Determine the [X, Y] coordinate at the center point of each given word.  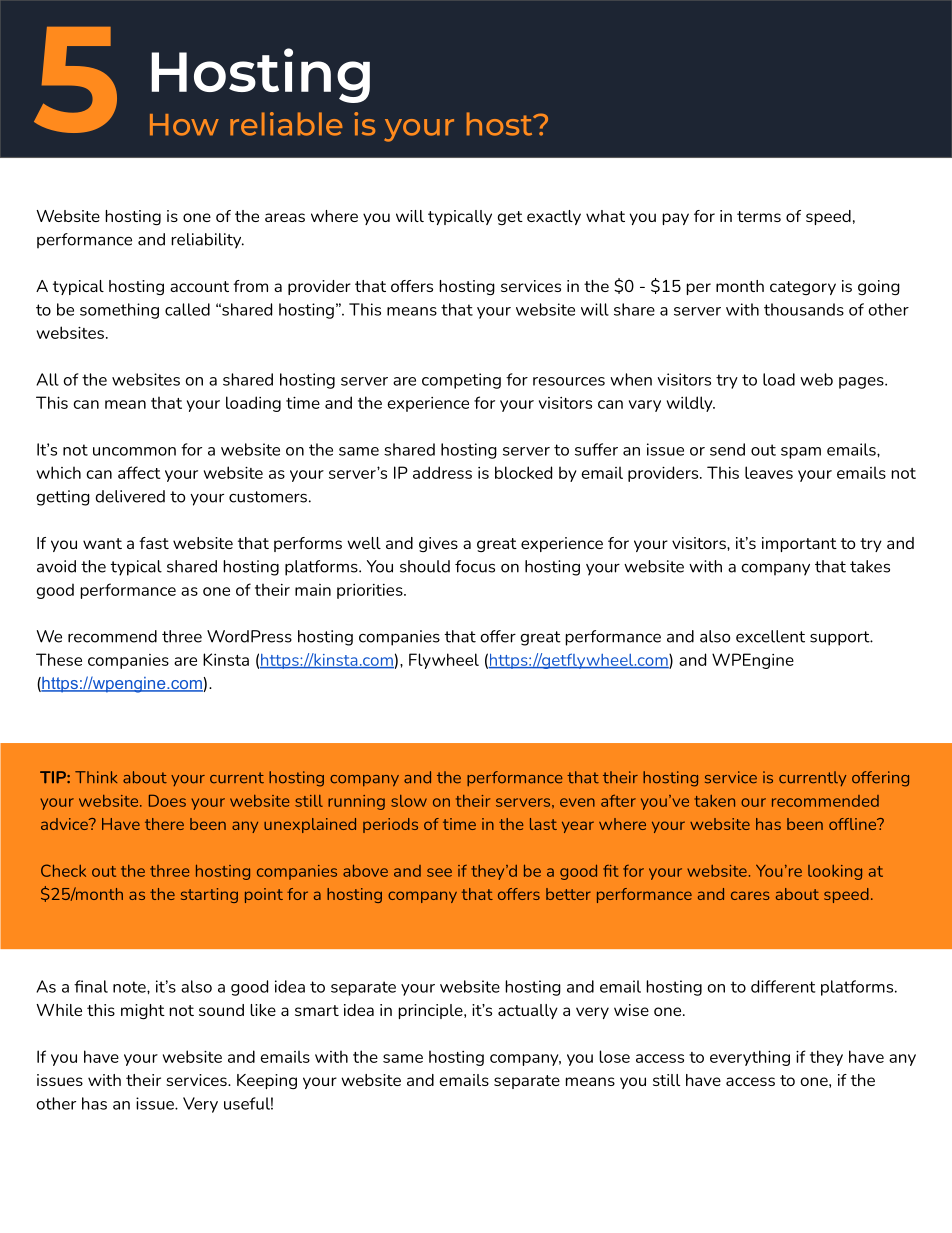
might [143, 1012]
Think [96, 777]
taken [714, 801]
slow [409, 801]
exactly [554, 217]
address [442, 472]
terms [759, 216]
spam [801, 453]
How [184, 125]
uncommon [134, 451]
